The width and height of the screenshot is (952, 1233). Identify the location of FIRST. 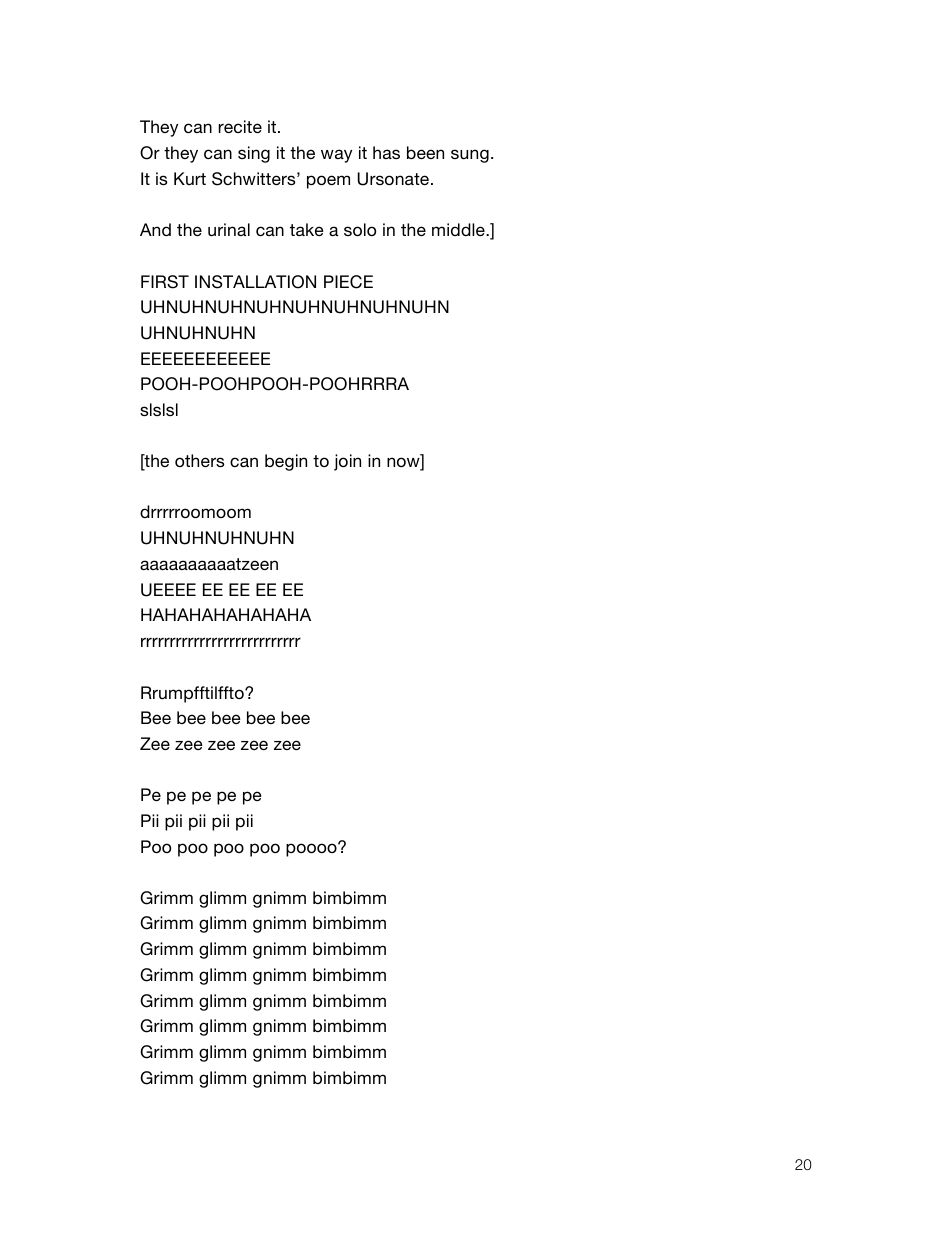
(165, 282).
